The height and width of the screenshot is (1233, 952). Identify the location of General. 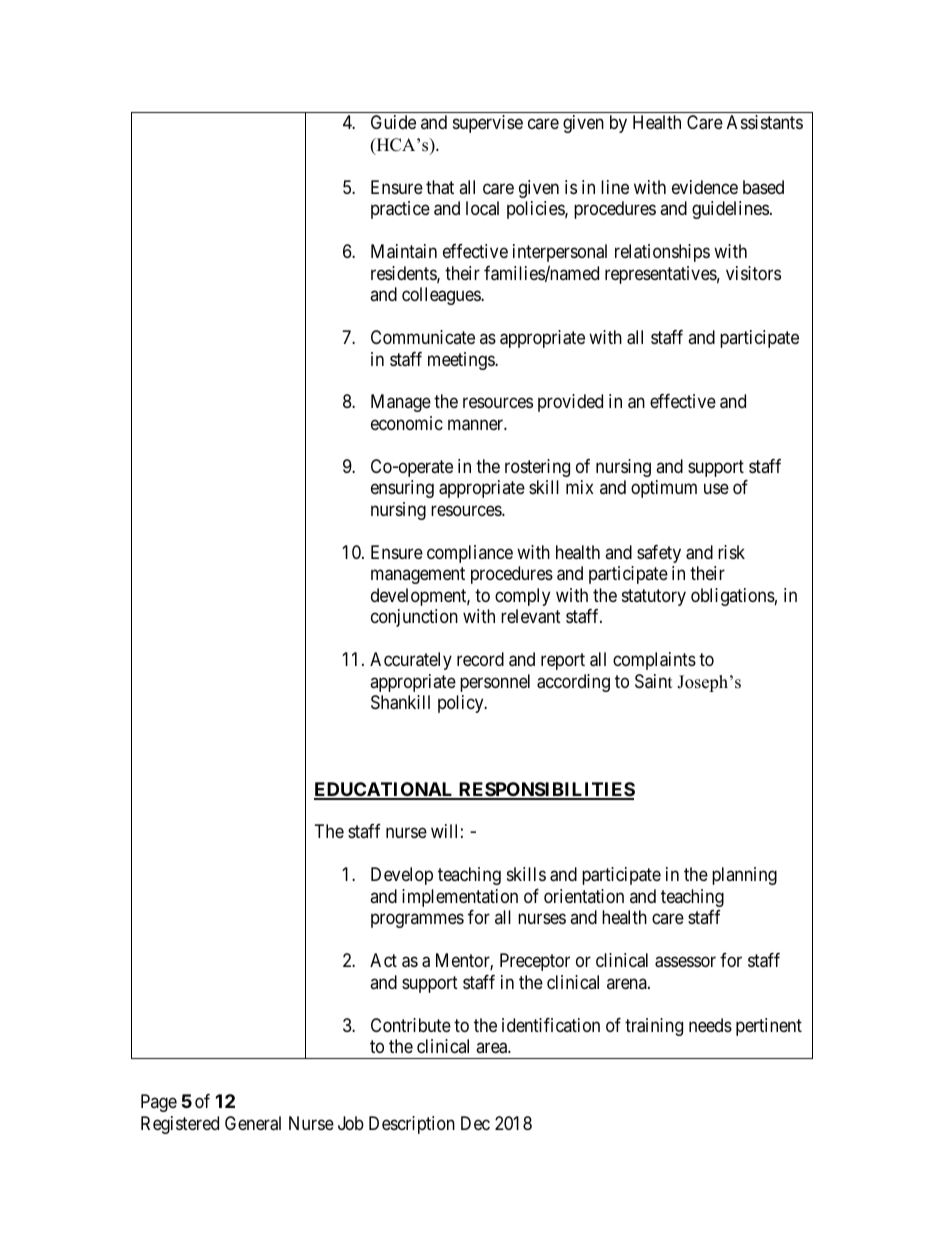
(253, 1123).
